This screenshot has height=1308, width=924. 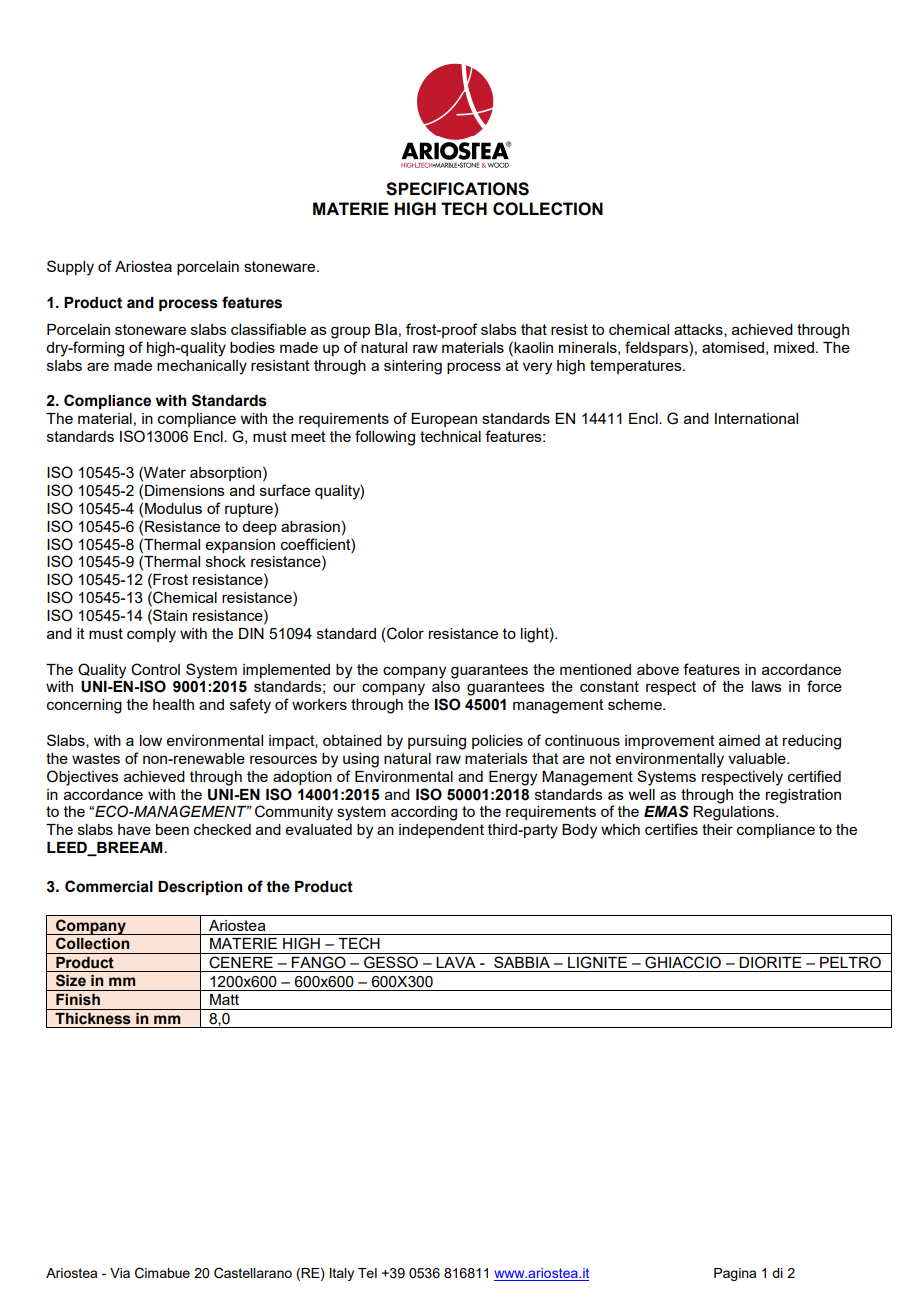 What do you see at coordinates (756, 418) in the screenshot?
I see `International` at bounding box center [756, 418].
